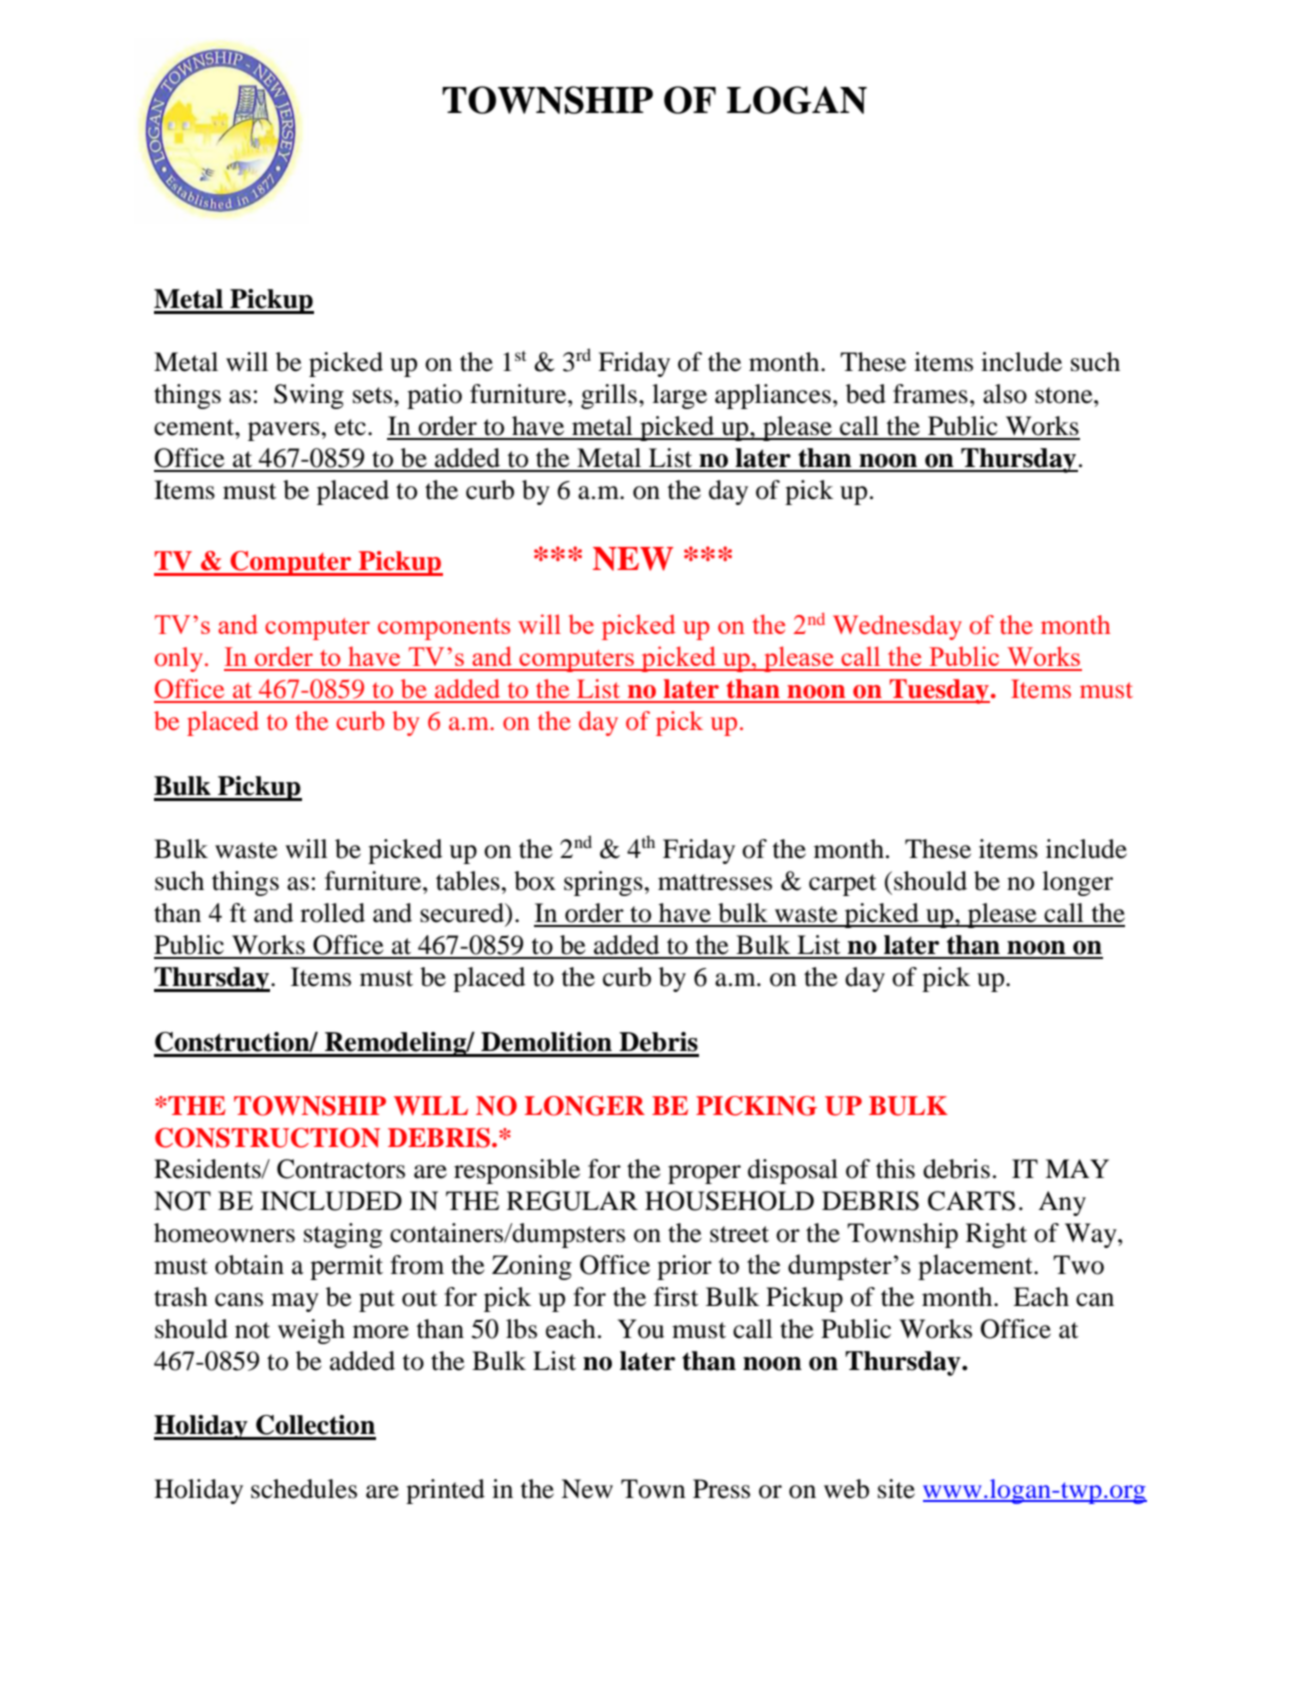  Describe the element at coordinates (284, 431) in the image. I see `pavers` at that location.
